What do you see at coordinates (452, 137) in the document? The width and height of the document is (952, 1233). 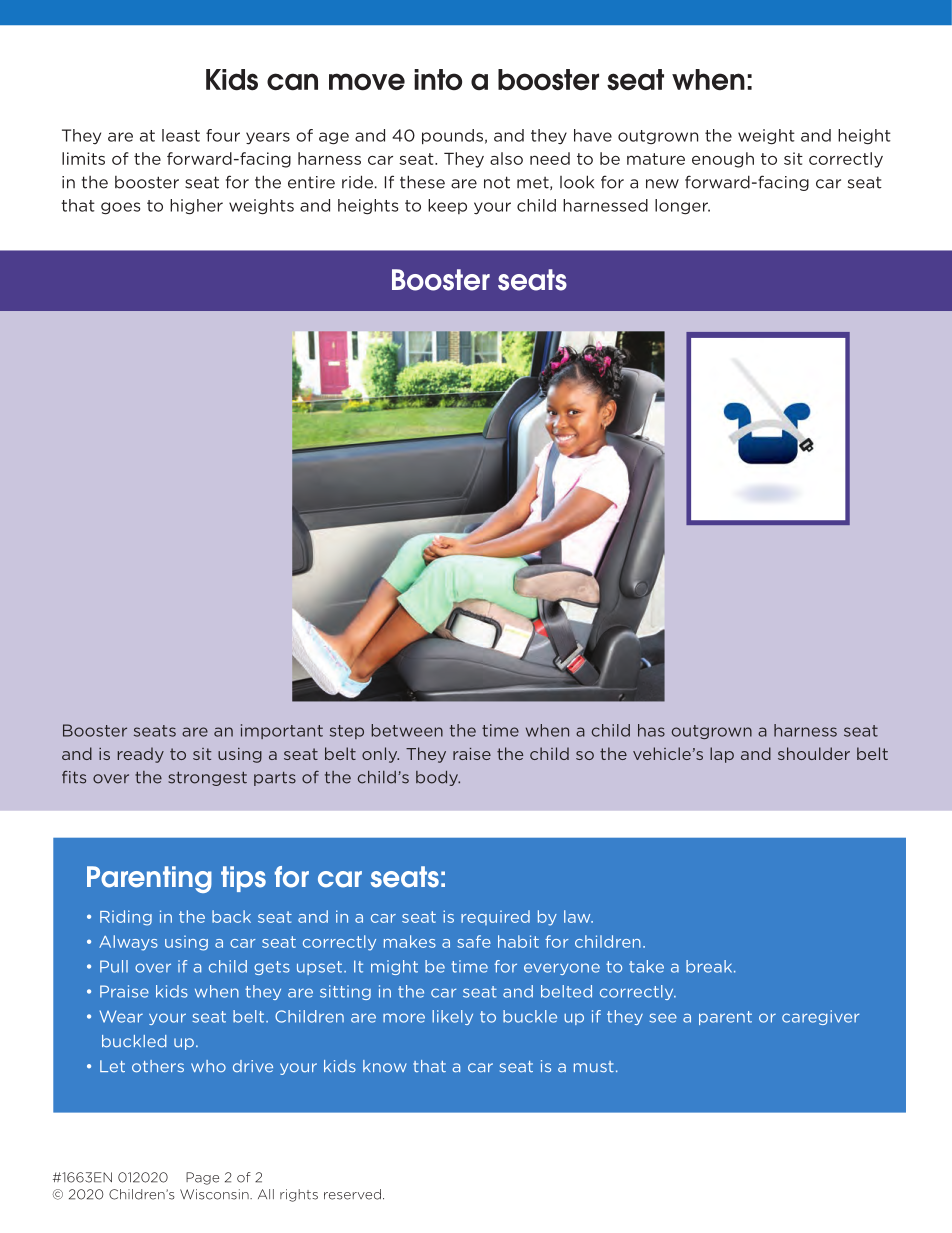 I see `pounds` at bounding box center [452, 137].
